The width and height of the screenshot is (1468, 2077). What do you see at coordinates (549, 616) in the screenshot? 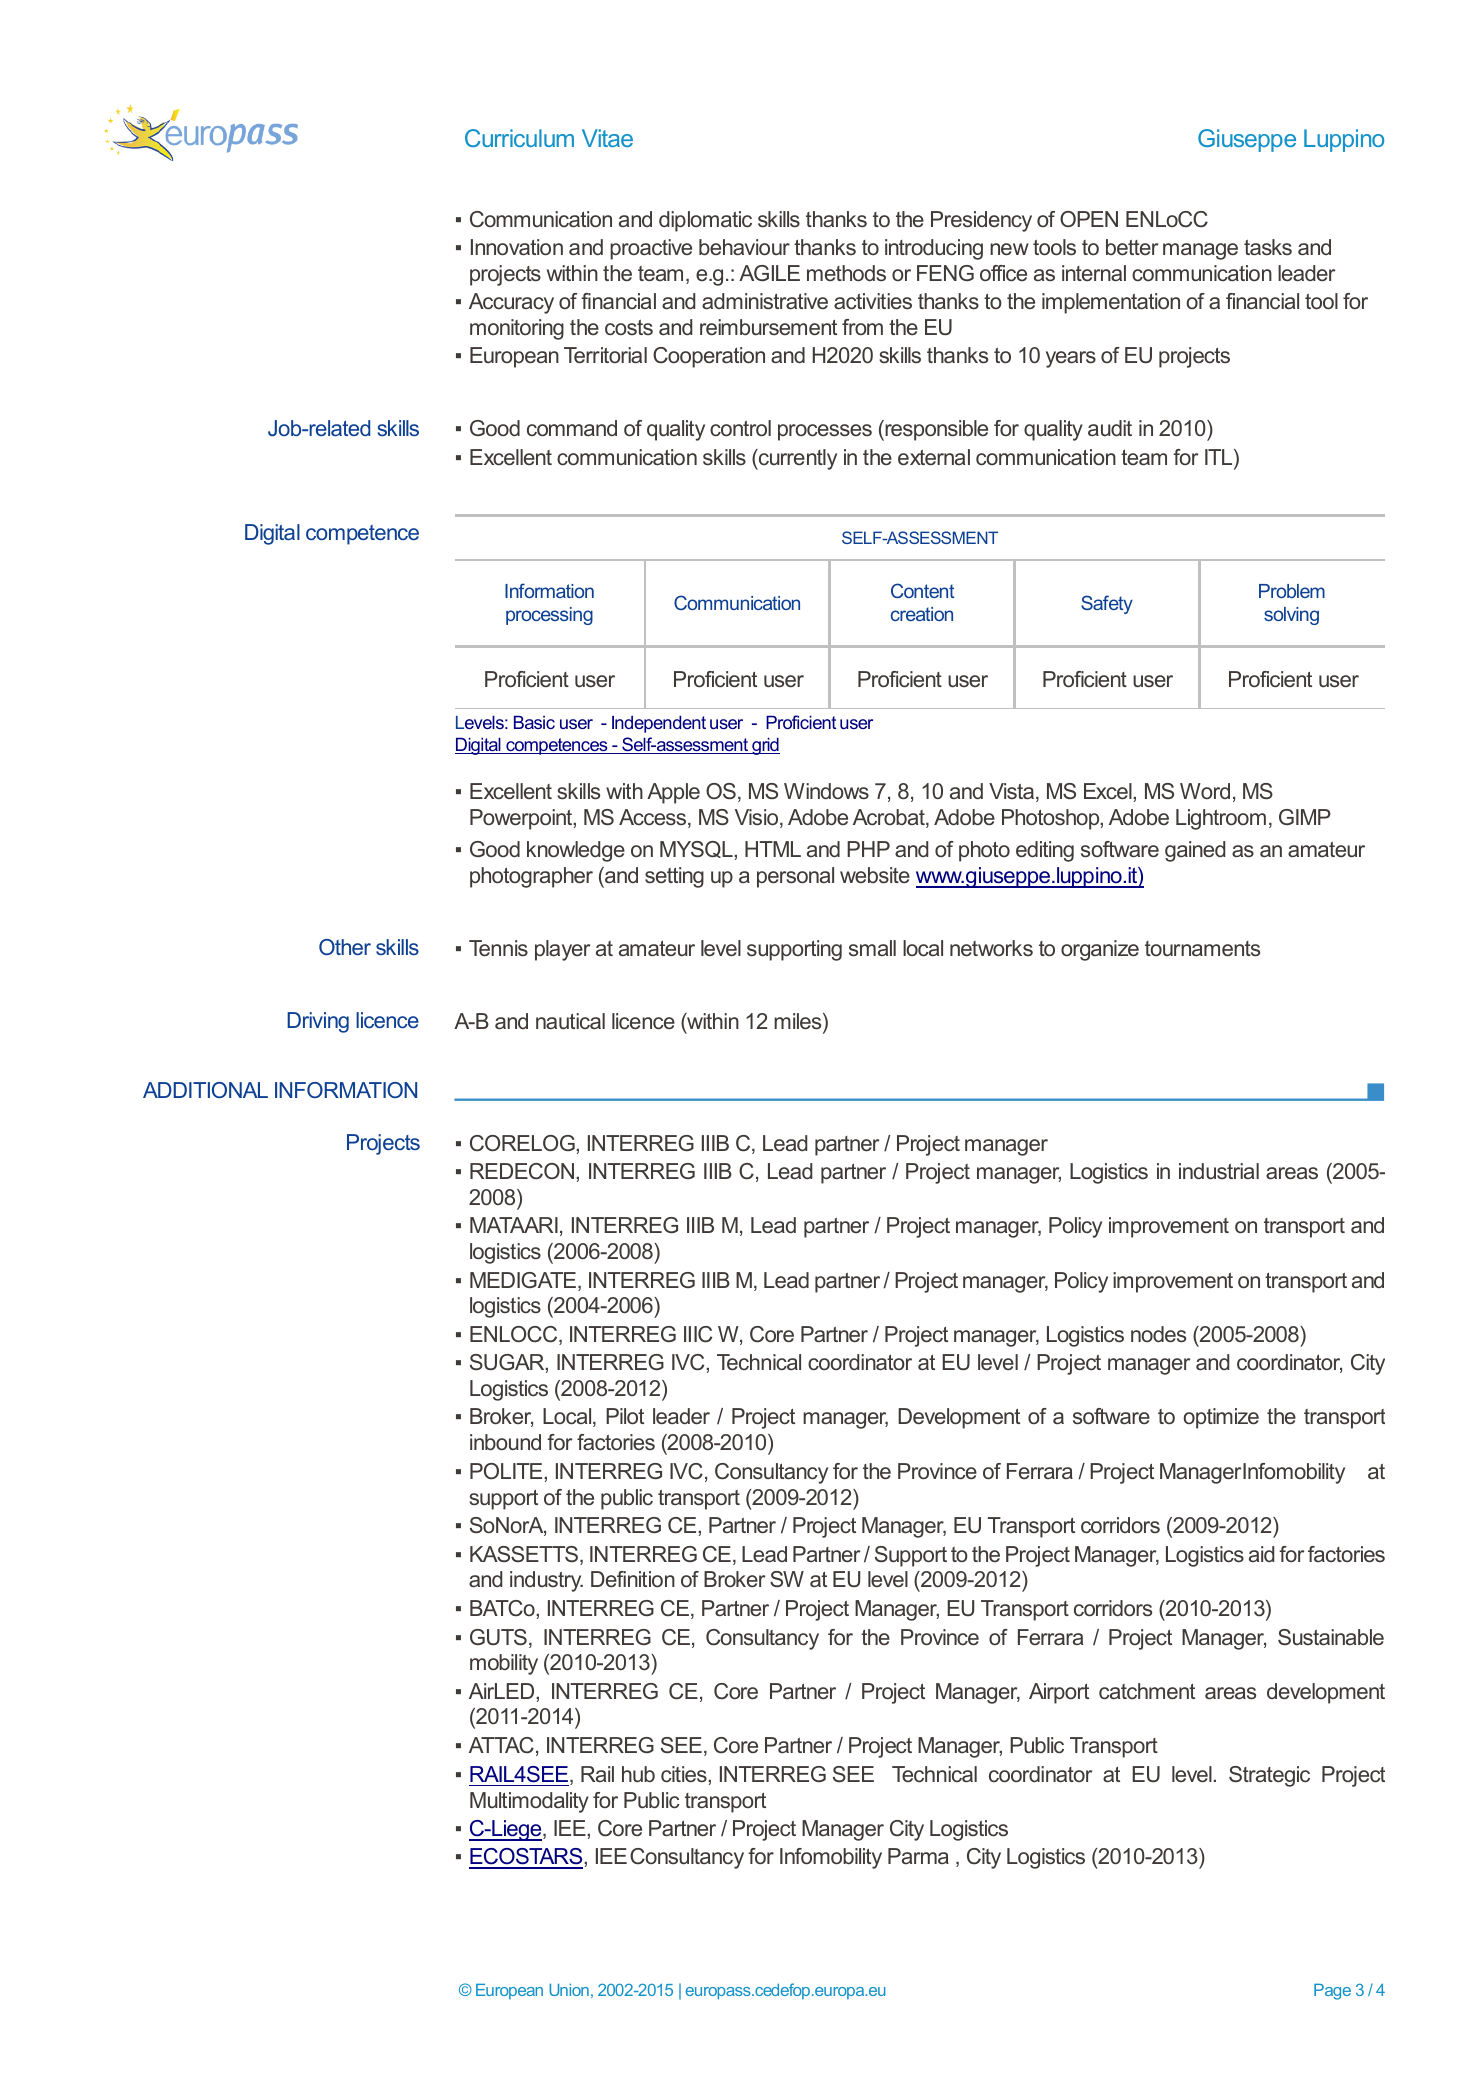
I see `processing` at bounding box center [549, 616].
